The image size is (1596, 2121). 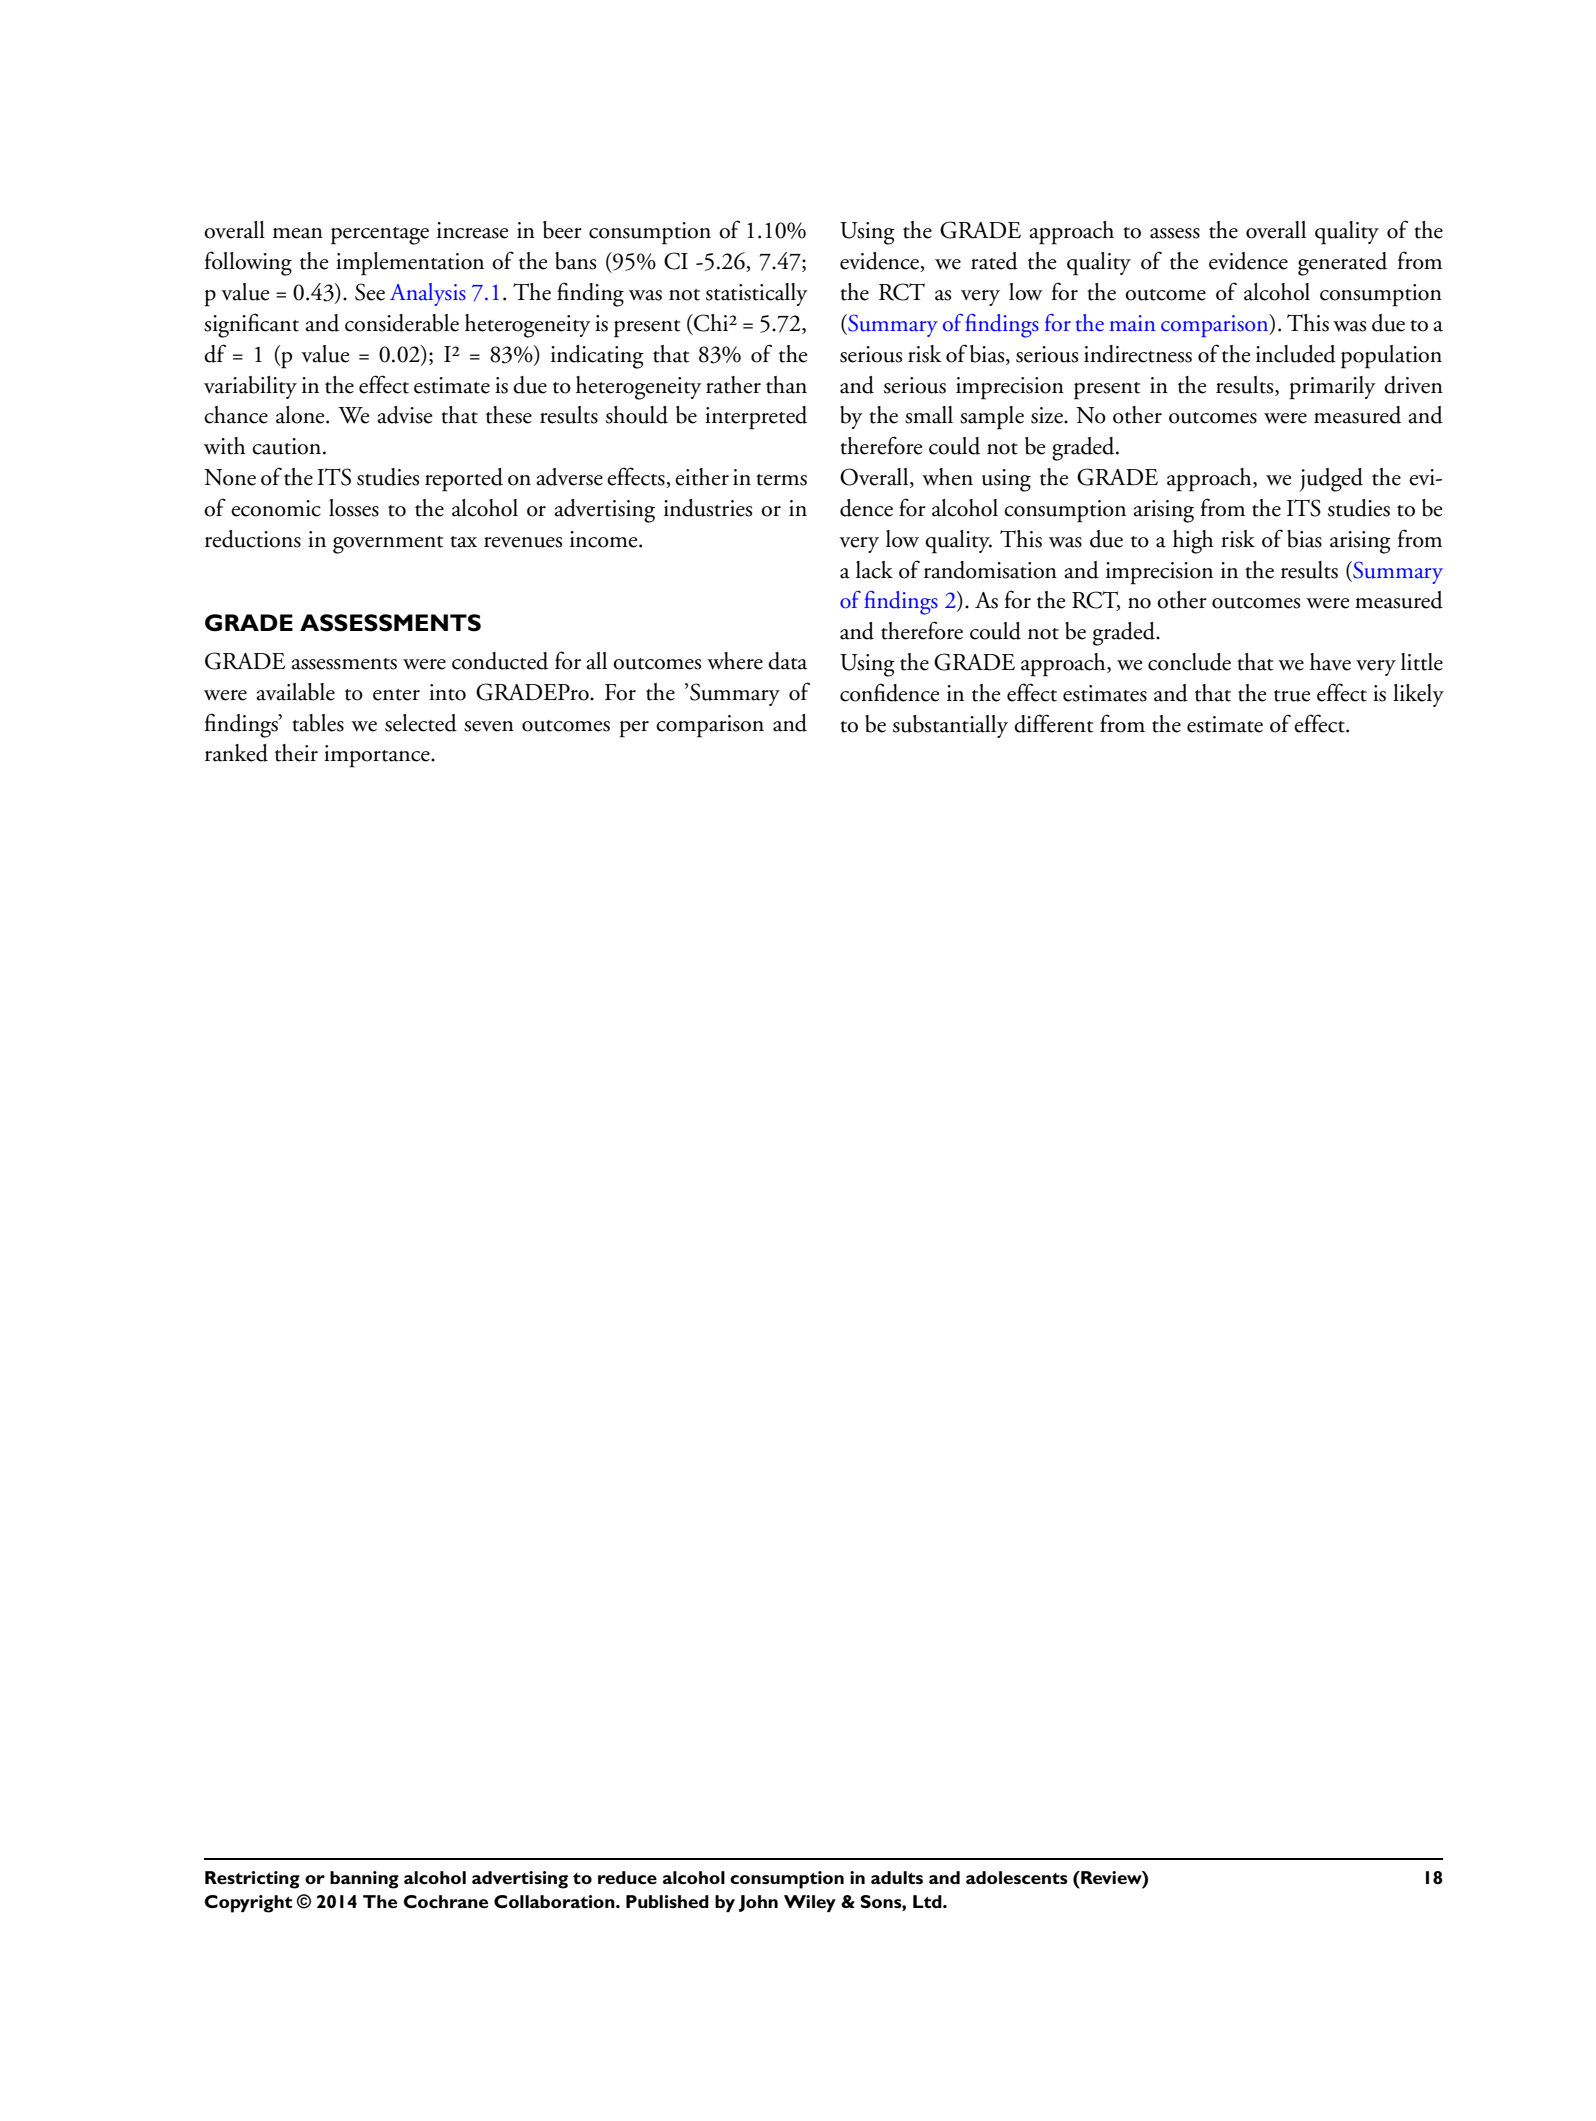 What do you see at coordinates (757, 294) in the page?
I see `statistically` at bounding box center [757, 294].
